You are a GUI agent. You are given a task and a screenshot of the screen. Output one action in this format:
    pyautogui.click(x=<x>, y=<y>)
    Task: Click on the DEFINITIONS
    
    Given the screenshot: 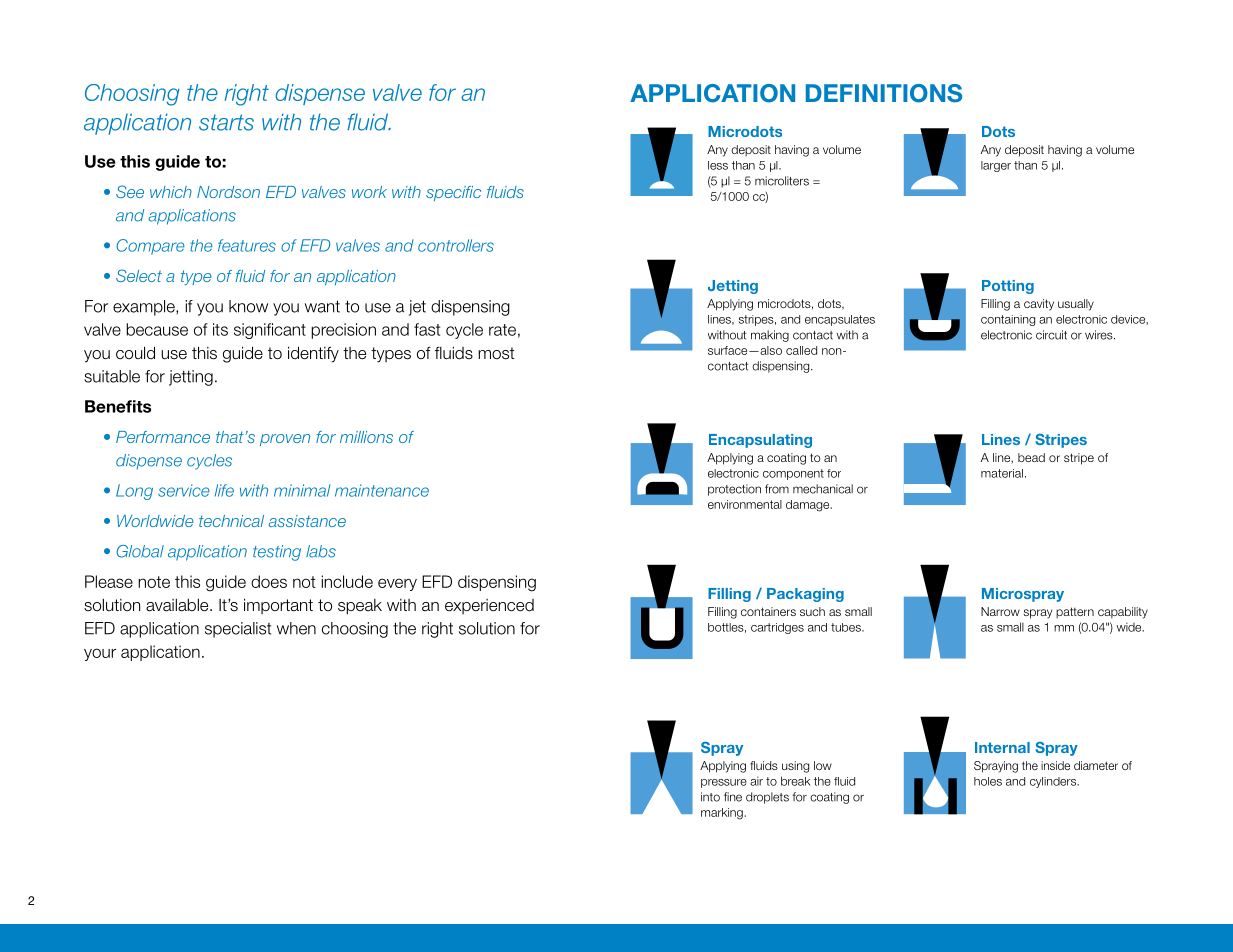 What is the action you would take?
    pyautogui.click(x=884, y=93)
